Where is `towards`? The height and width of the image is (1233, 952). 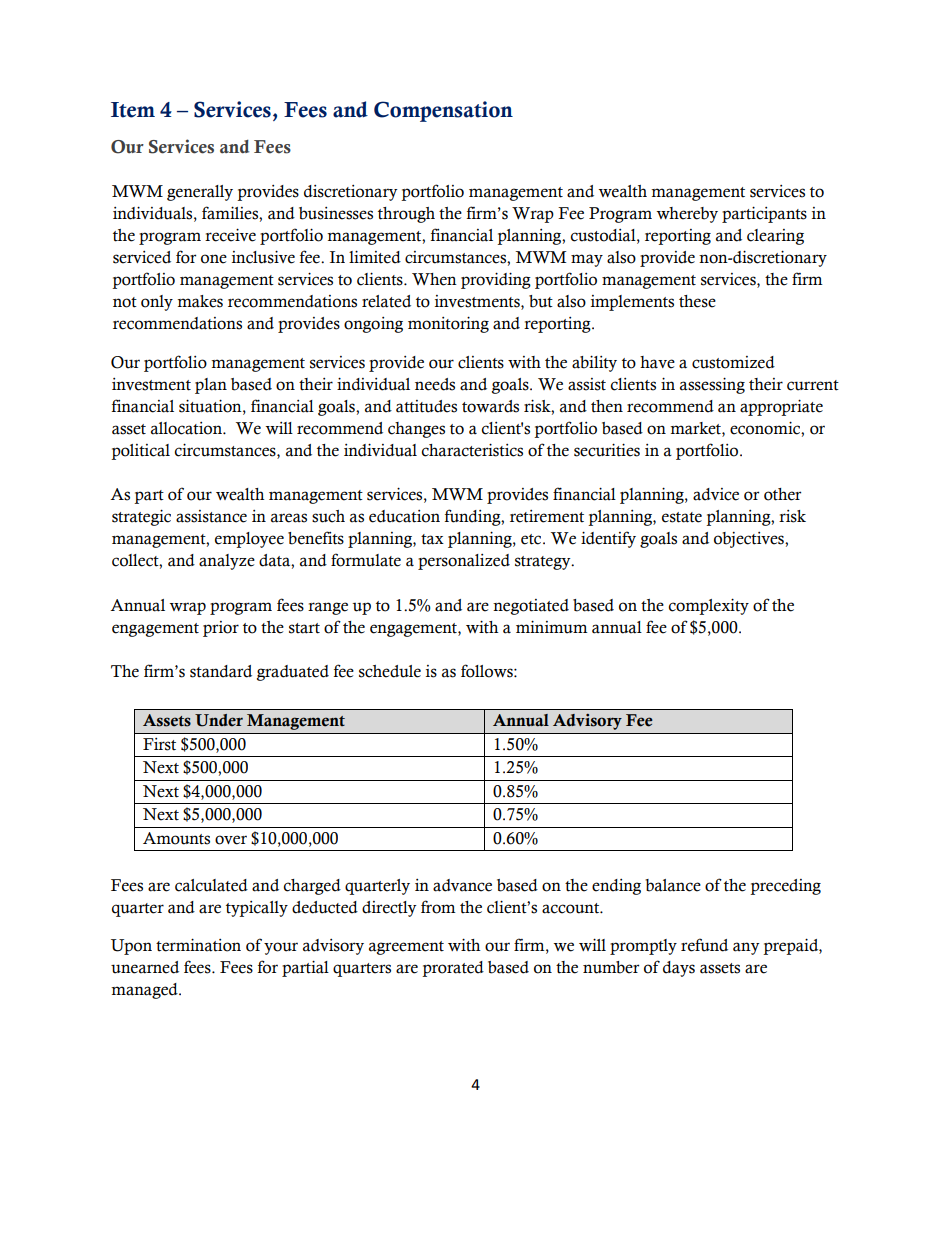 towards is located at coordinates (490, 406).
